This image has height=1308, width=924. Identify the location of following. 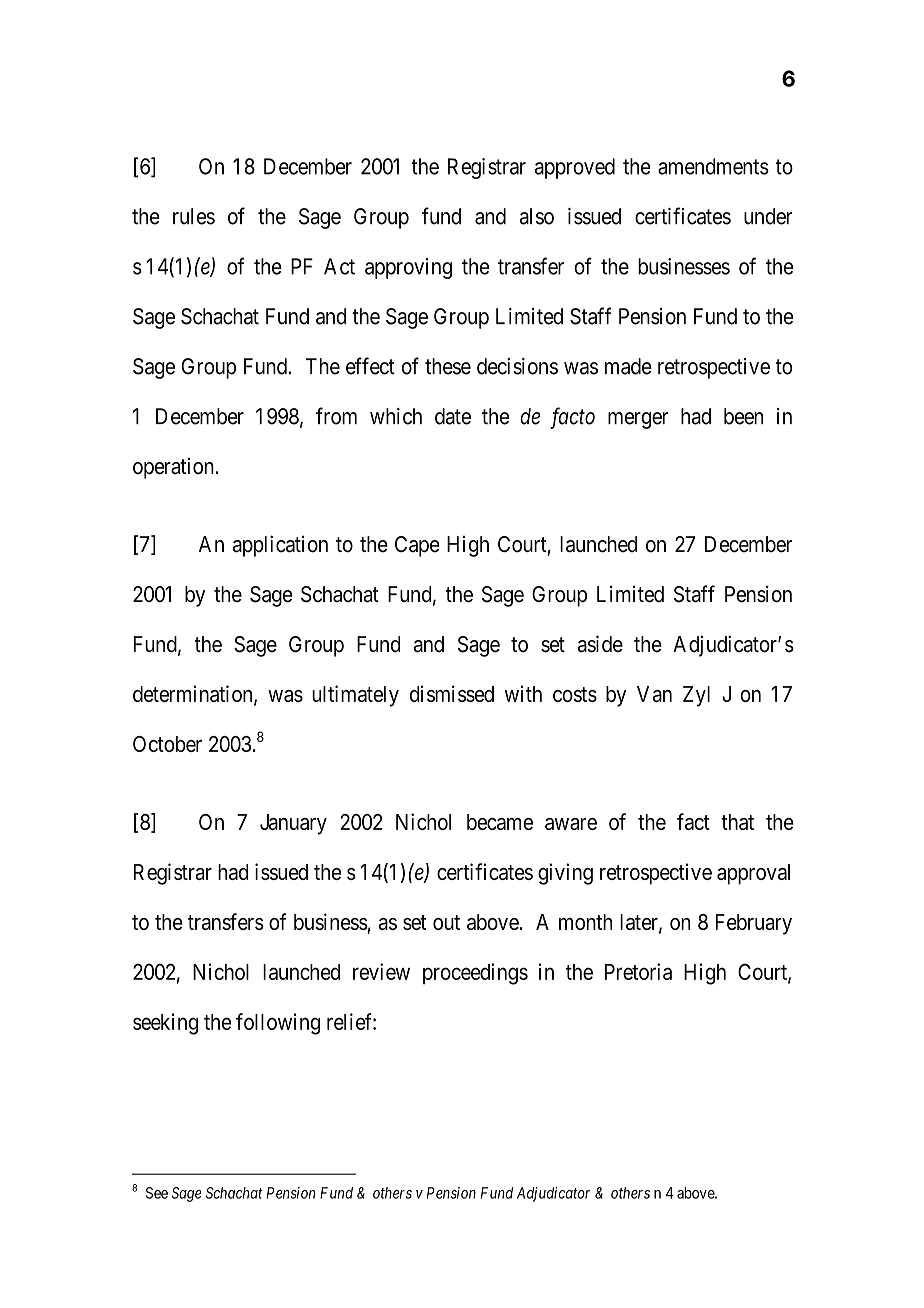
(278, 1024).
